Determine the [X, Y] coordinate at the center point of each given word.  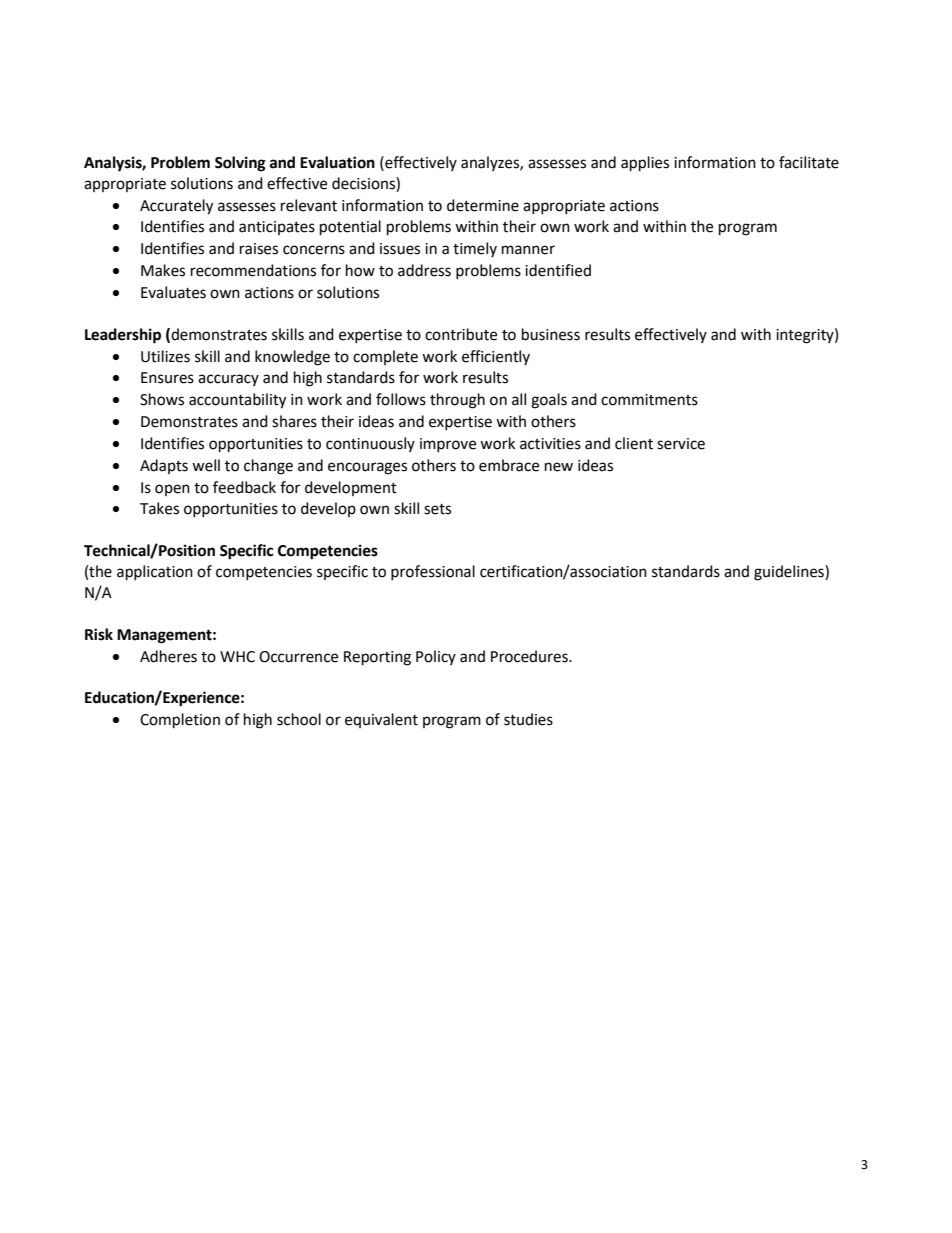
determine [483, 205]
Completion [180, 721]
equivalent [381, 720]
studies [528, 719]
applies [645, 164]
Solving [240, 164]
